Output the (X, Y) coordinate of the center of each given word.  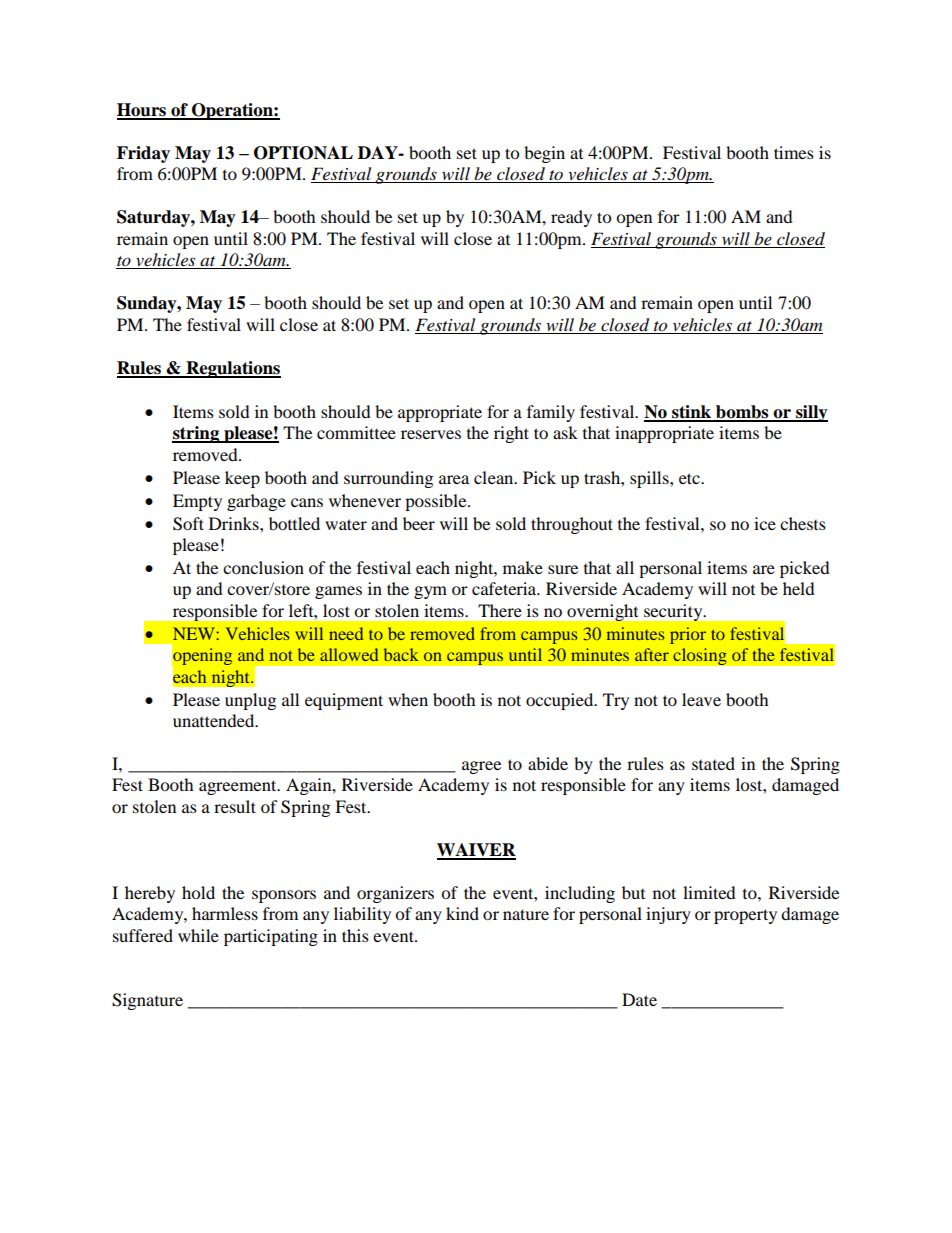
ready (571, 218)
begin (544, 154)
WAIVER (476, 851)
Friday (143, 154)
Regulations (232, 369)
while (198, 935)
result (235, 806)
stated (713, 763)
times (794, 152)
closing (700, 657)
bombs (742, 413)
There (500, 610)
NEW (195, 633)
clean (495, 477)
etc (690, 478)
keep (242, 479)
